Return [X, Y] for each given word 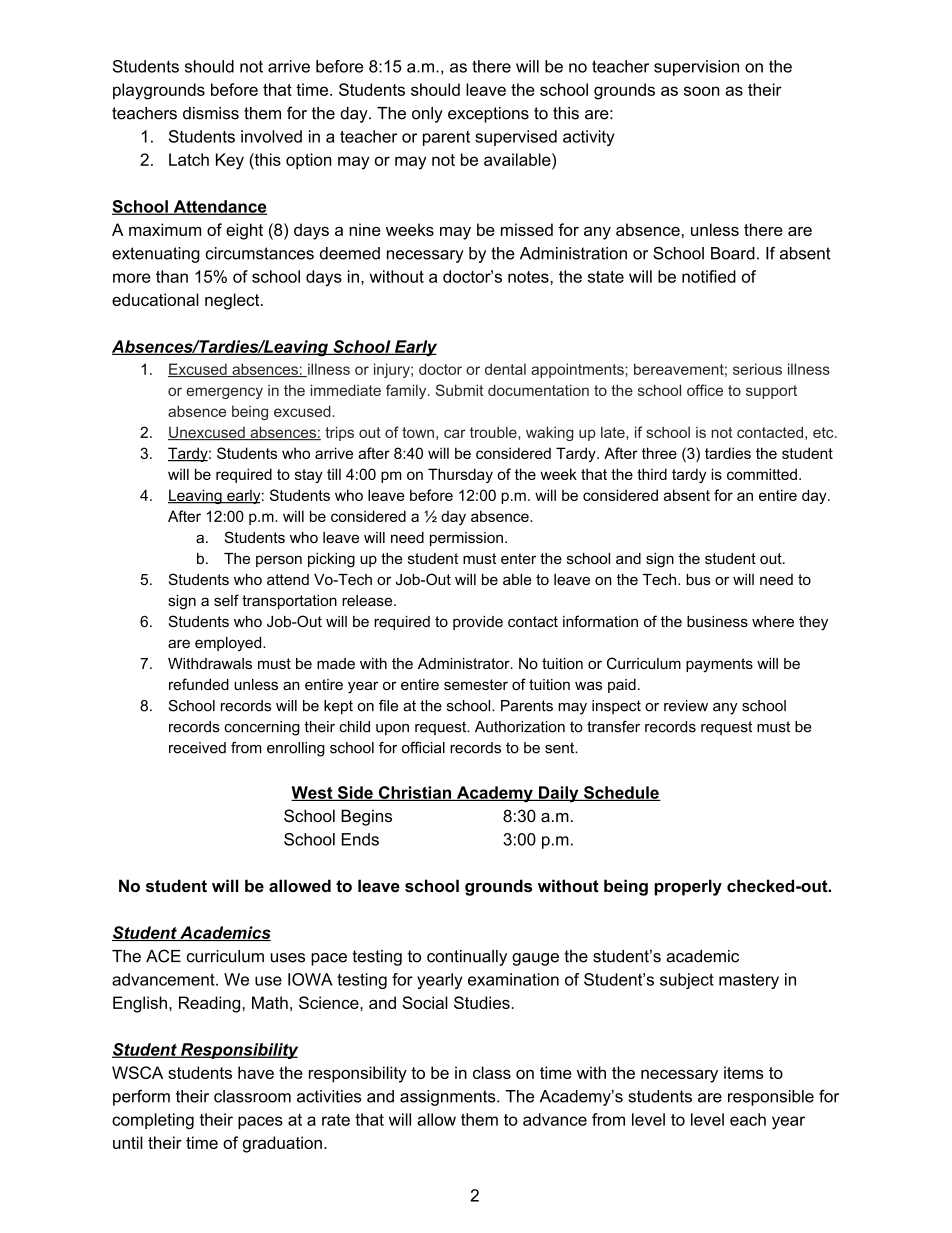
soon [702, 91]
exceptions [488, 115]
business [717, 621]
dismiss [211, 113]
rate [336, 1120]
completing [153, 1121]
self [226, 600]
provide [478, 623]
